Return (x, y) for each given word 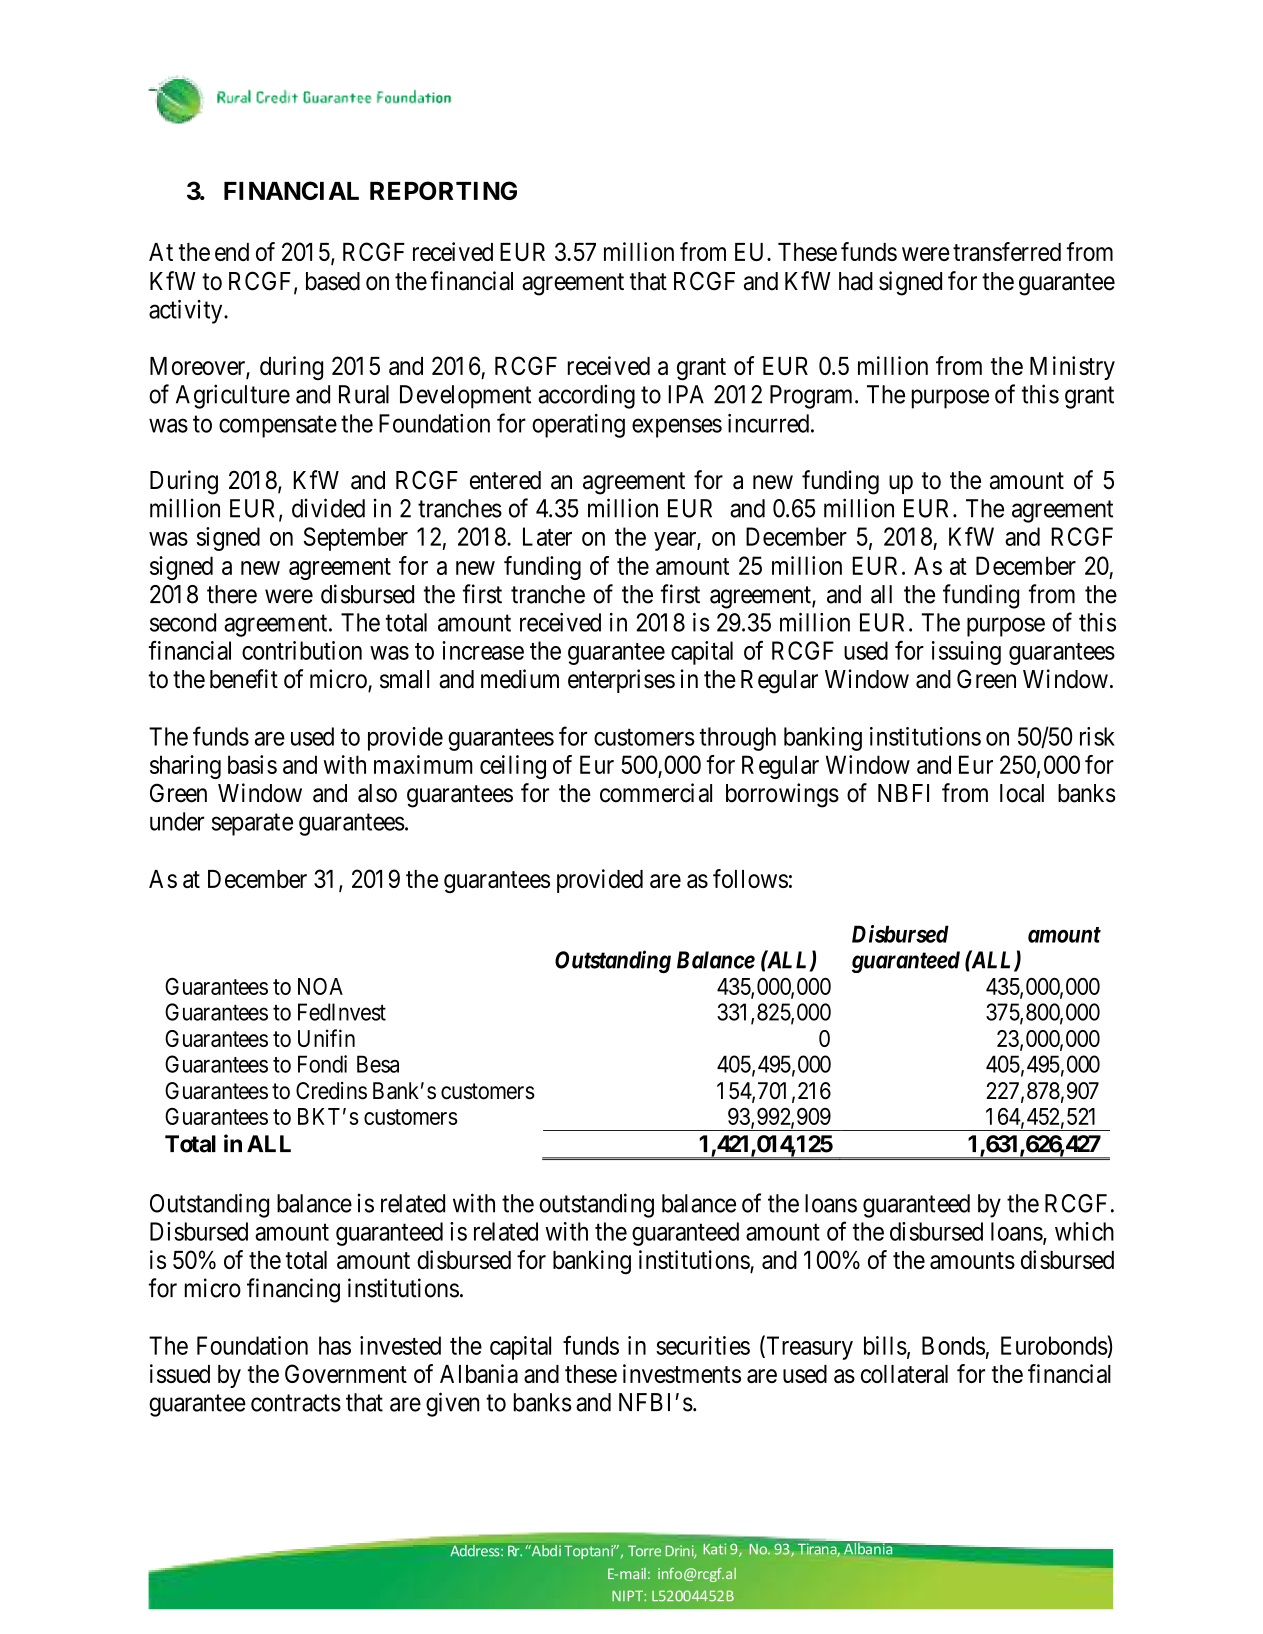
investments (682, 1373)
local (1022, 793)
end (232, 252)
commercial (656, 793)
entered (505, 480)
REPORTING (443, 190)
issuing (966, 653)
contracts (296, 1403)
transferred (1007, 251)
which (1084, 1231)
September (356, 539)
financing (293, 1290)
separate (252, 825)
